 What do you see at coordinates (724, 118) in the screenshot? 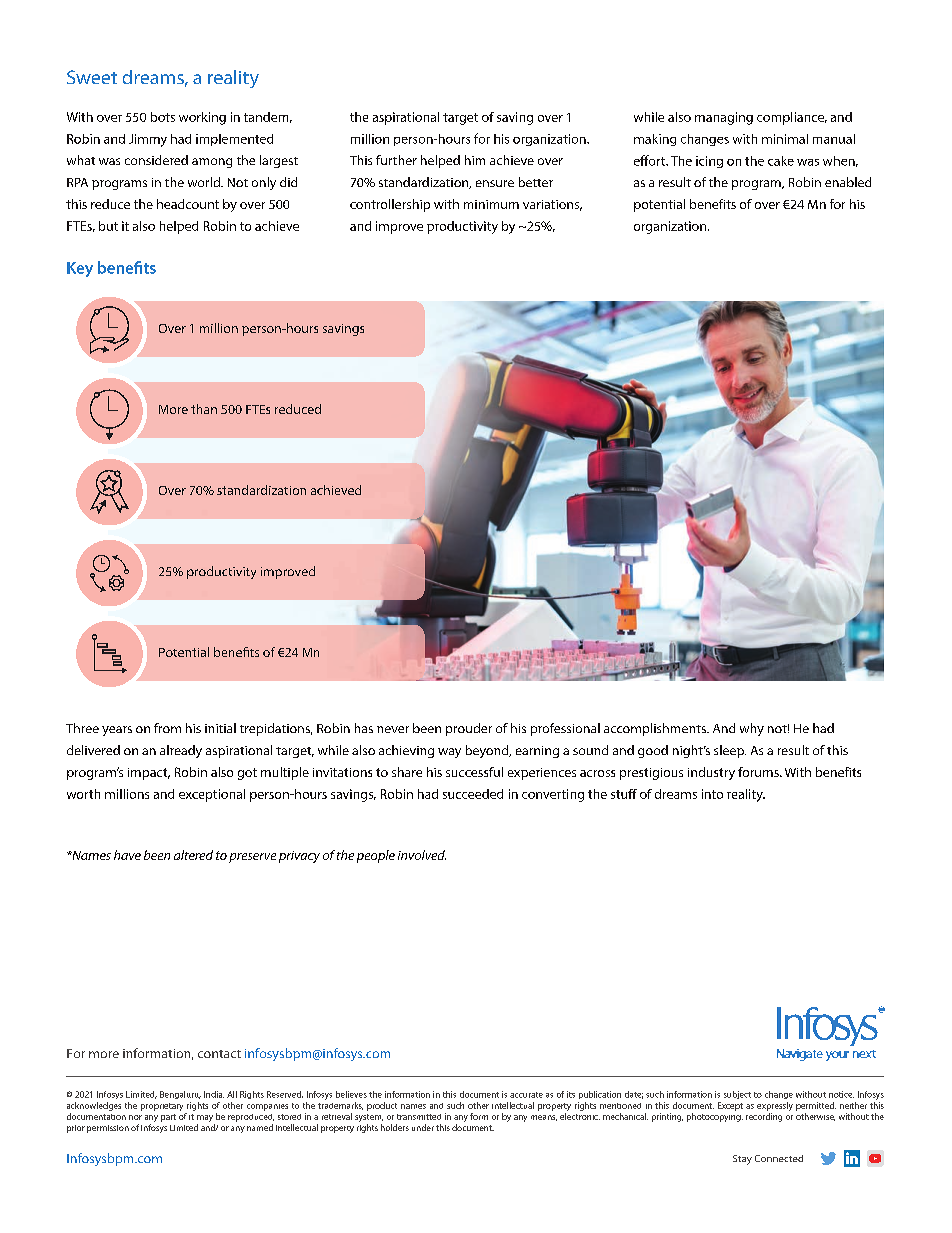
I see `managing` at bounding box center [724, 118].
